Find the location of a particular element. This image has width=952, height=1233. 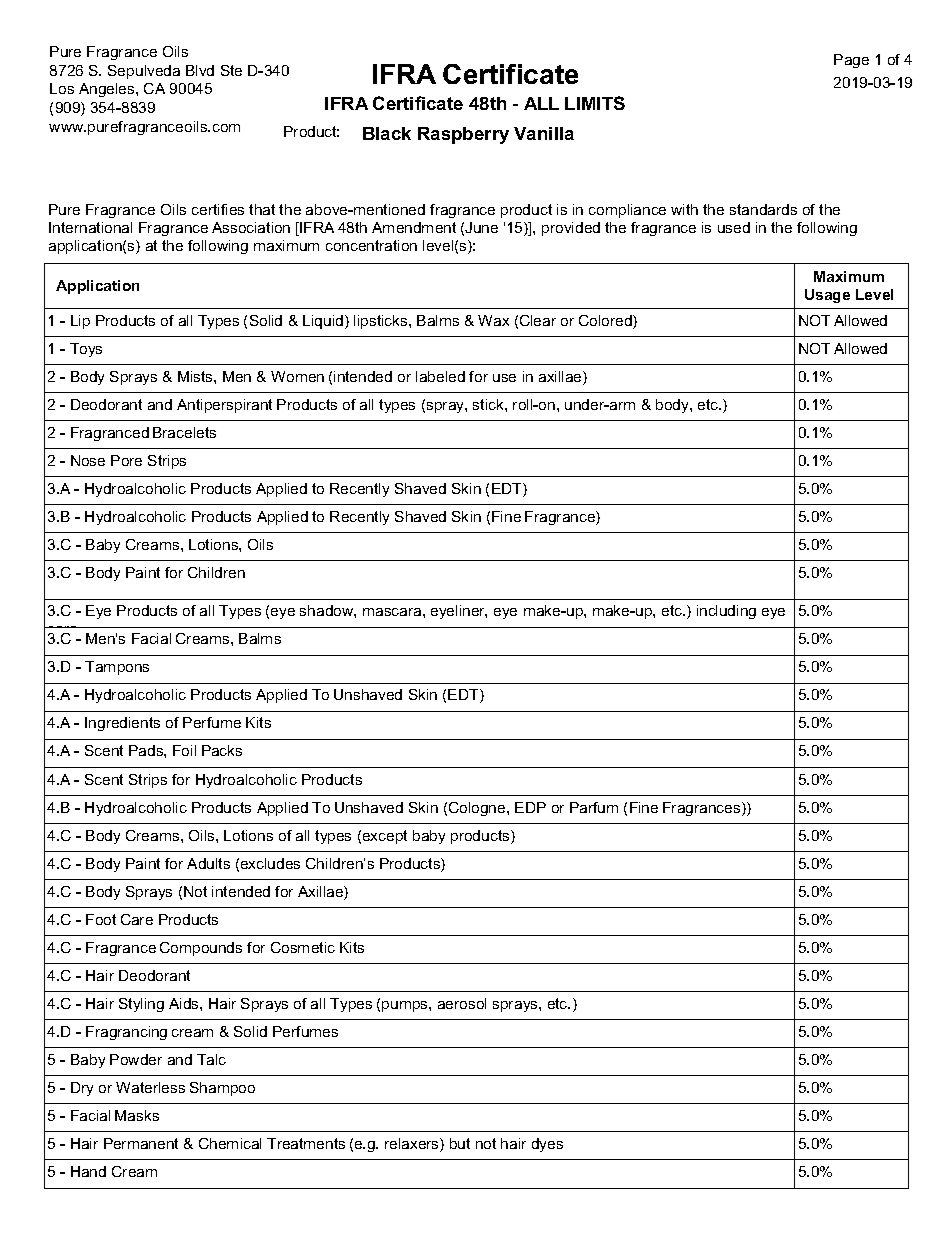

Cologne is located at coordinates (478, 809).
